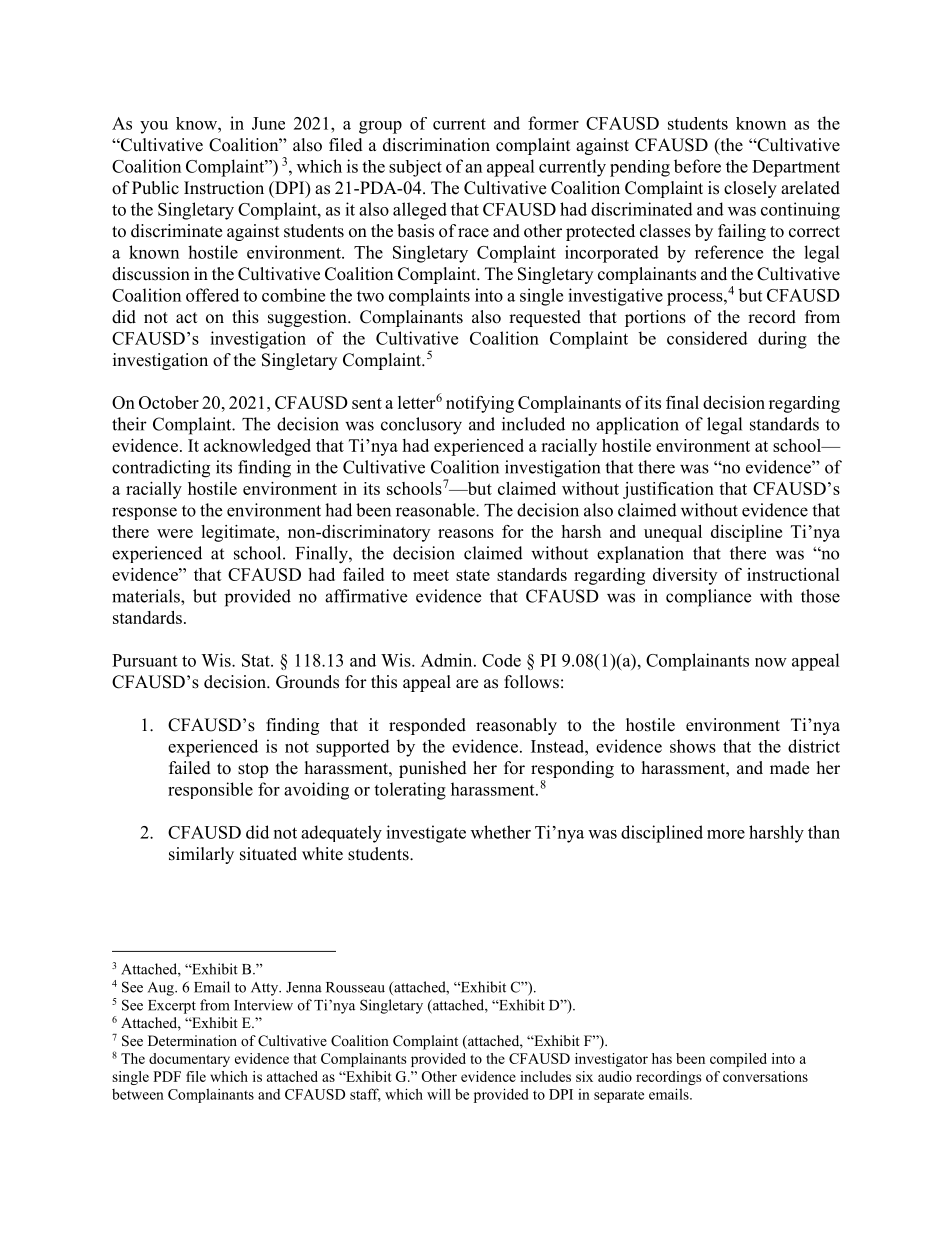 This page has width=952, height=1233. What do you see at coordinates (436, 145) in the page?
I see `discrimination` at bounding box center [436, 145].
